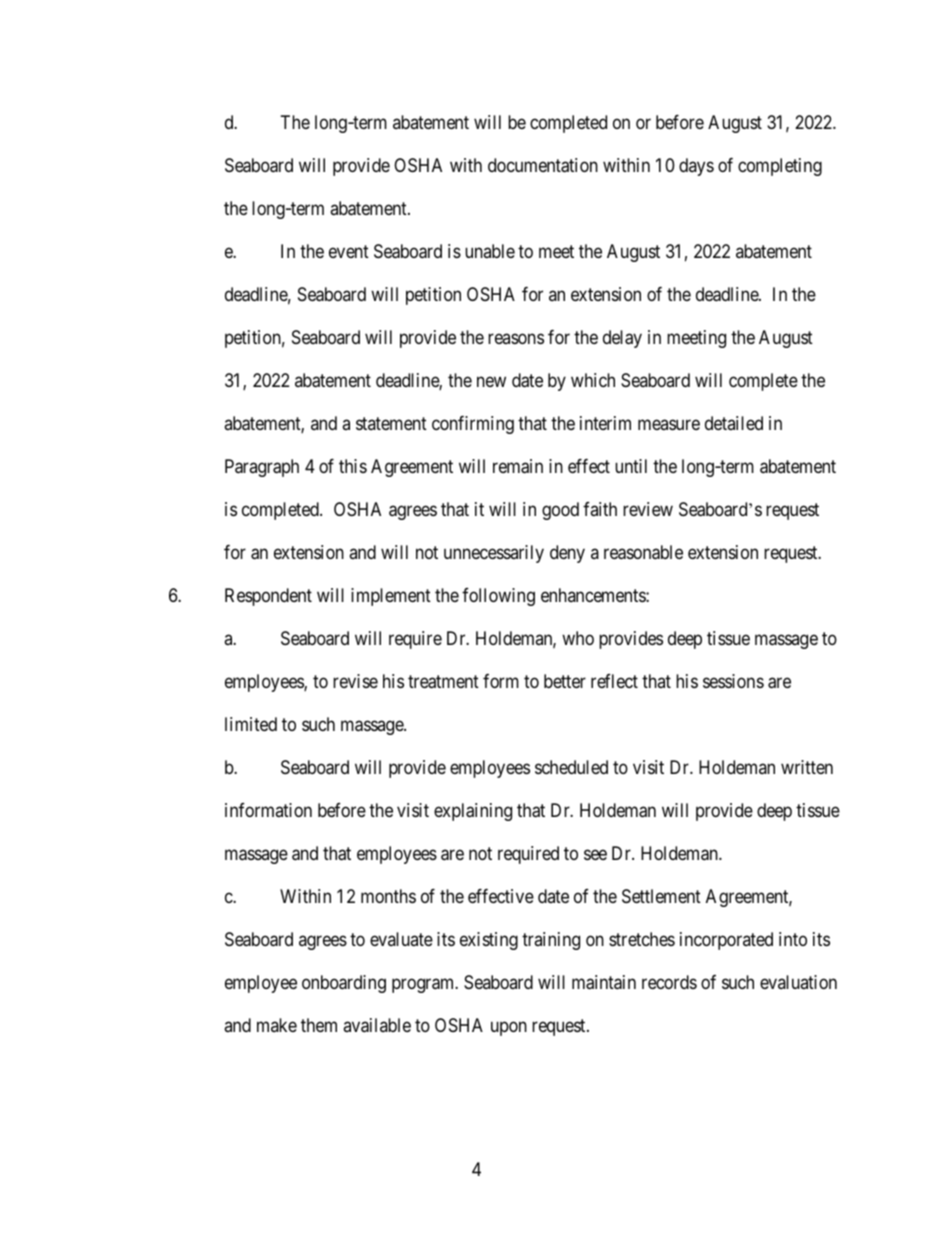 The image size is (952, 1233). Describe the element at coordinates (491, 382) in the document. I see `new` at that location.
